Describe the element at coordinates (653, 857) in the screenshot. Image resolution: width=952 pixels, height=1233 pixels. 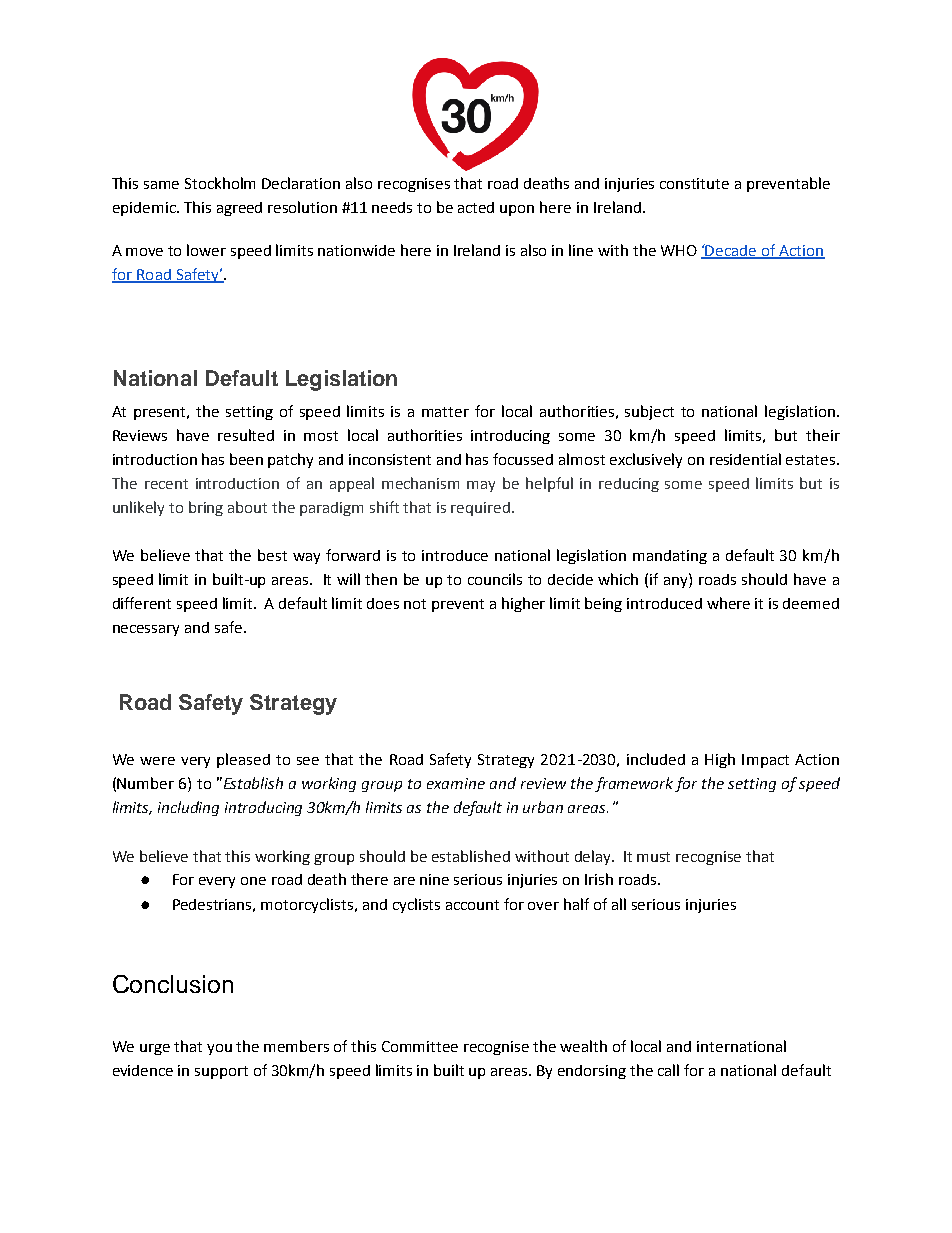
I see `must` at that location.
